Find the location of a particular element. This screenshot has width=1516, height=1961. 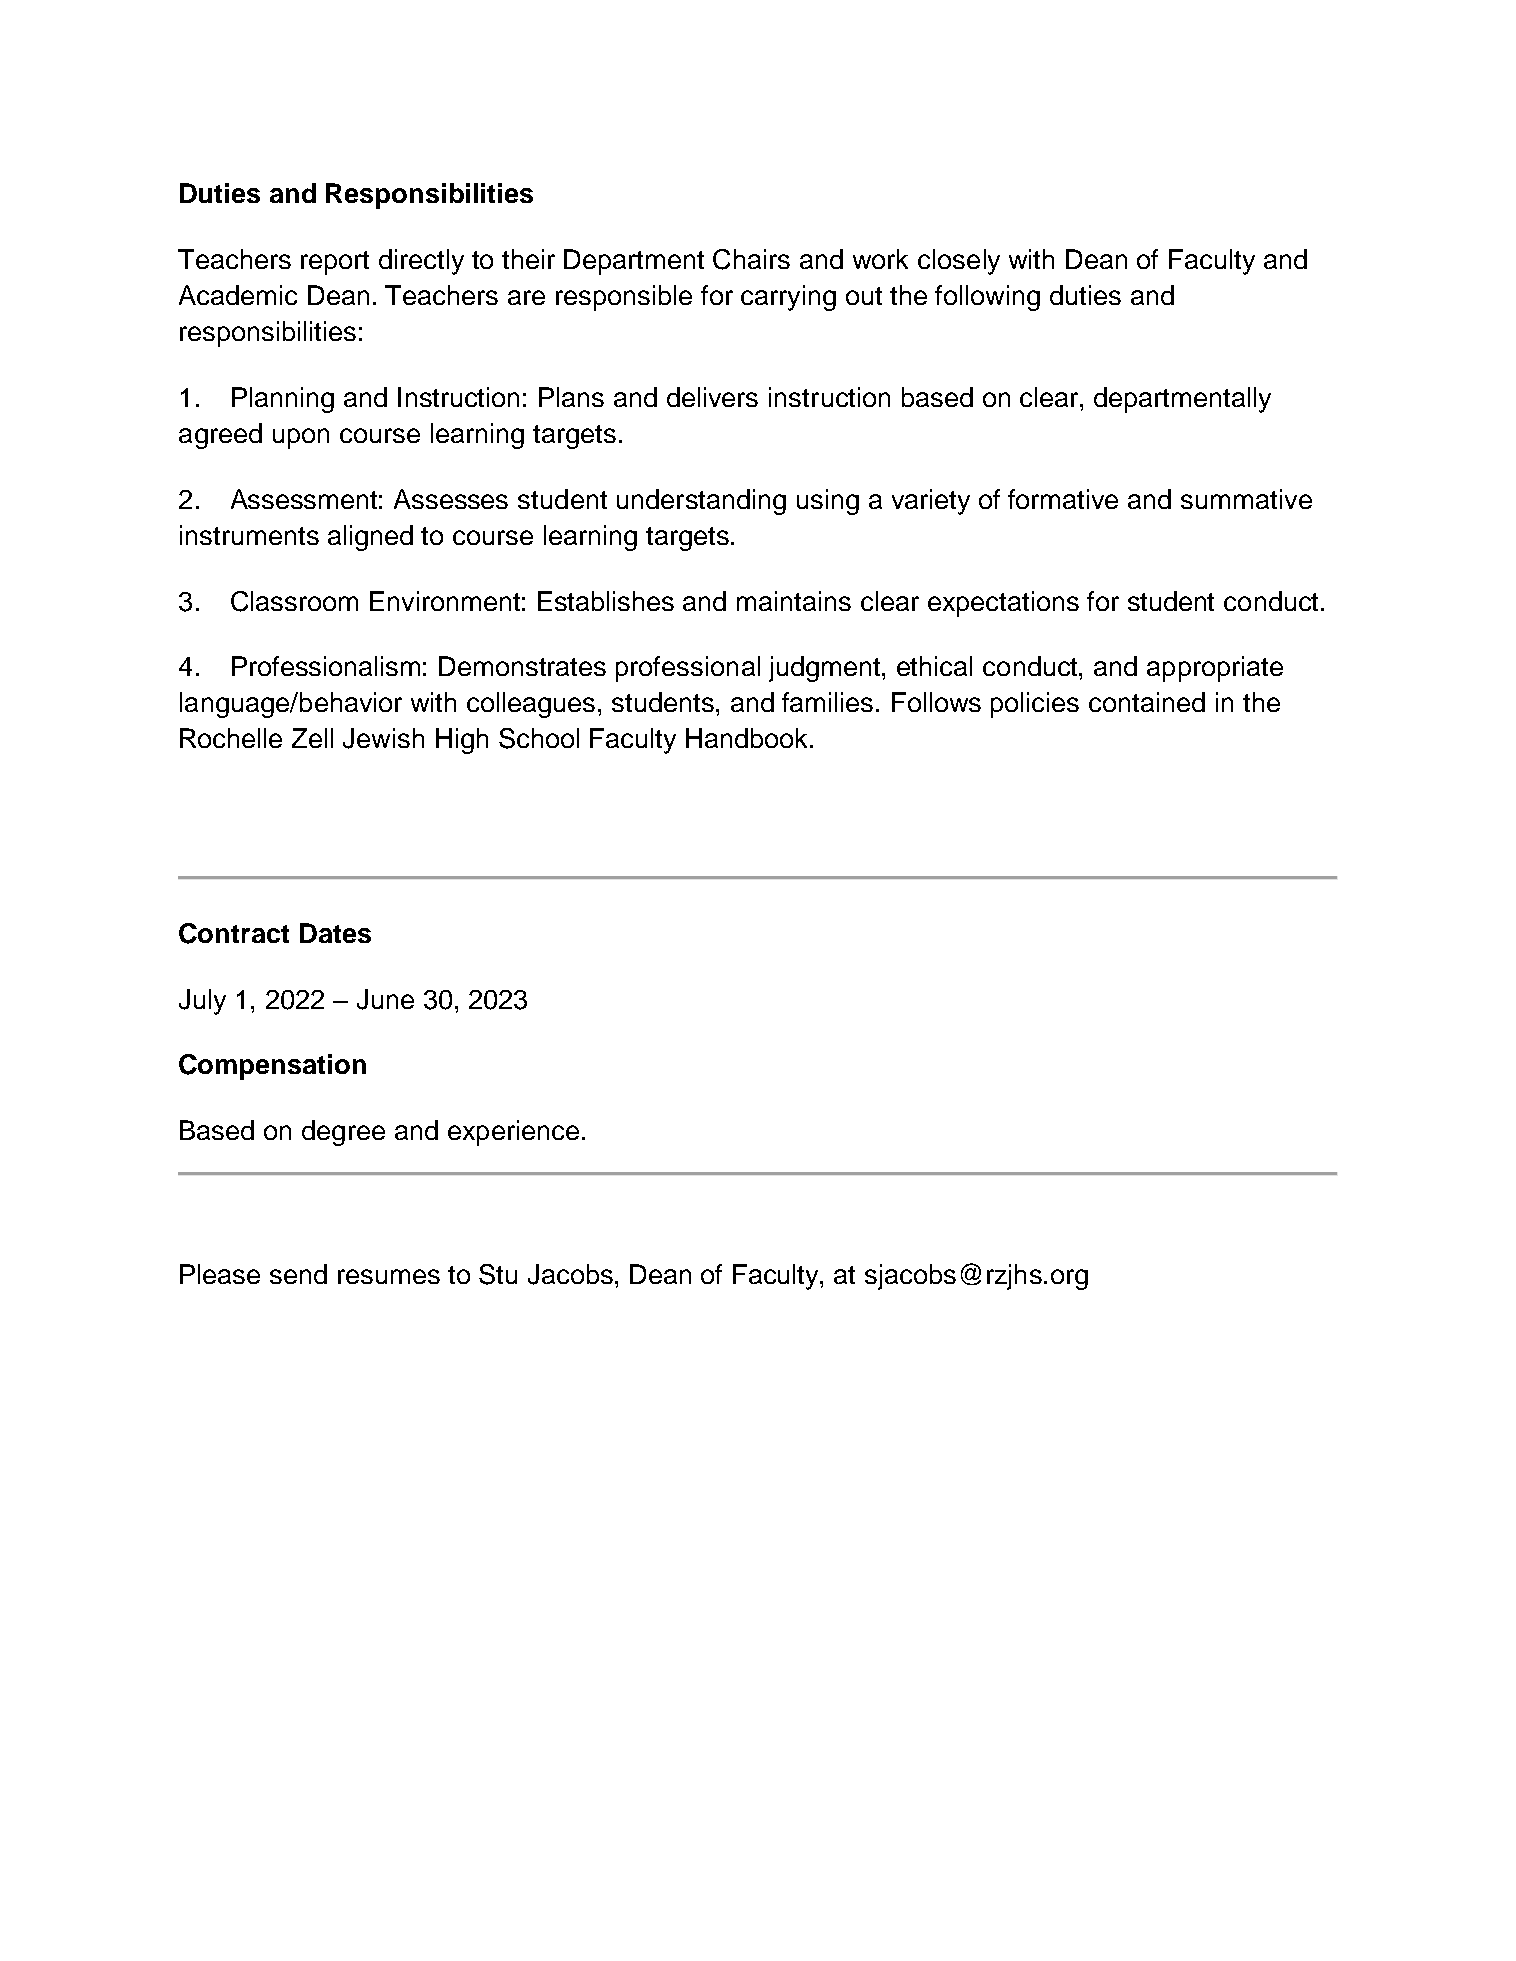

resumes is located at coordinates (389, 1276).
